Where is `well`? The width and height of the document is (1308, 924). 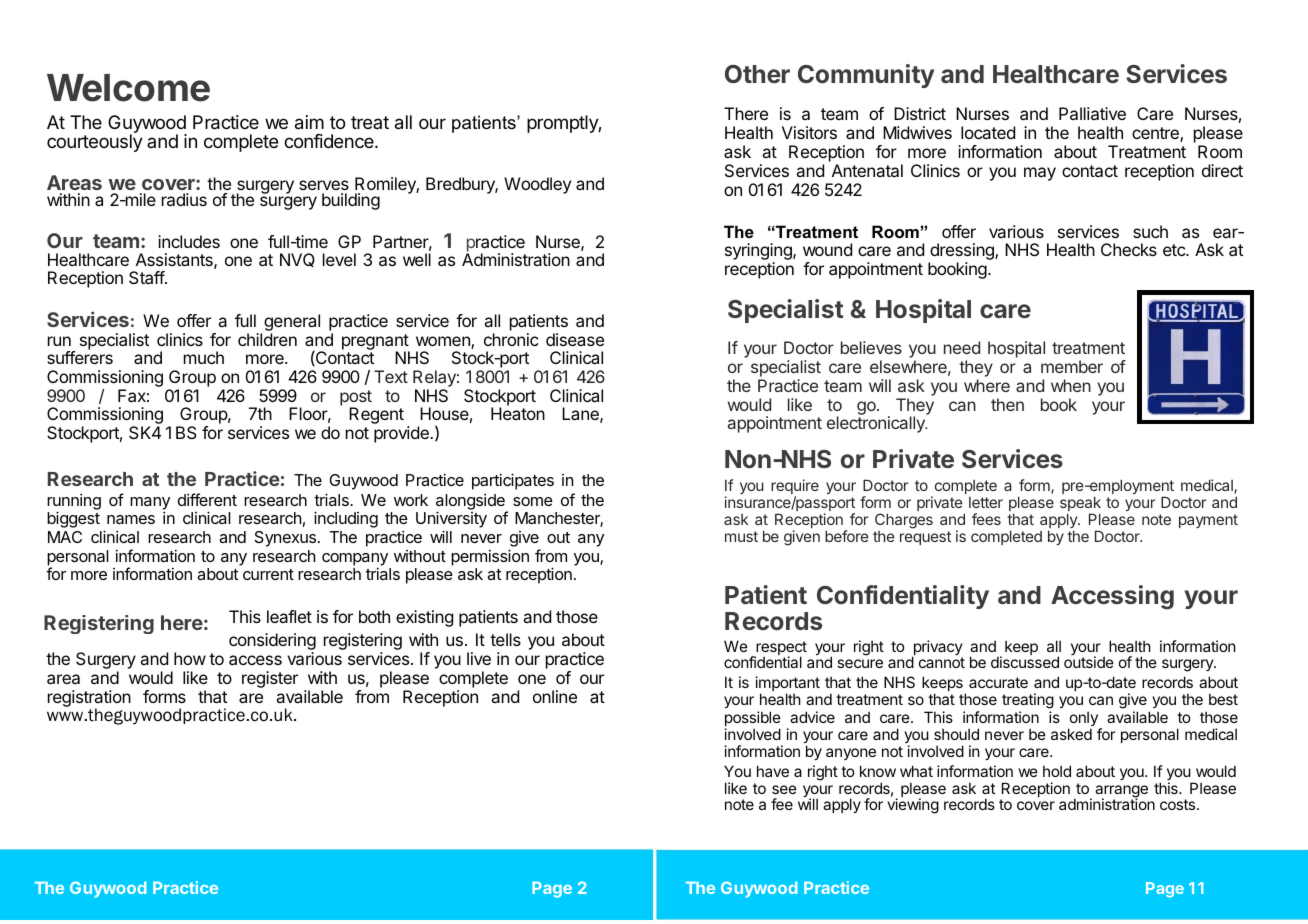
well is located at coordinates (417, 259).
